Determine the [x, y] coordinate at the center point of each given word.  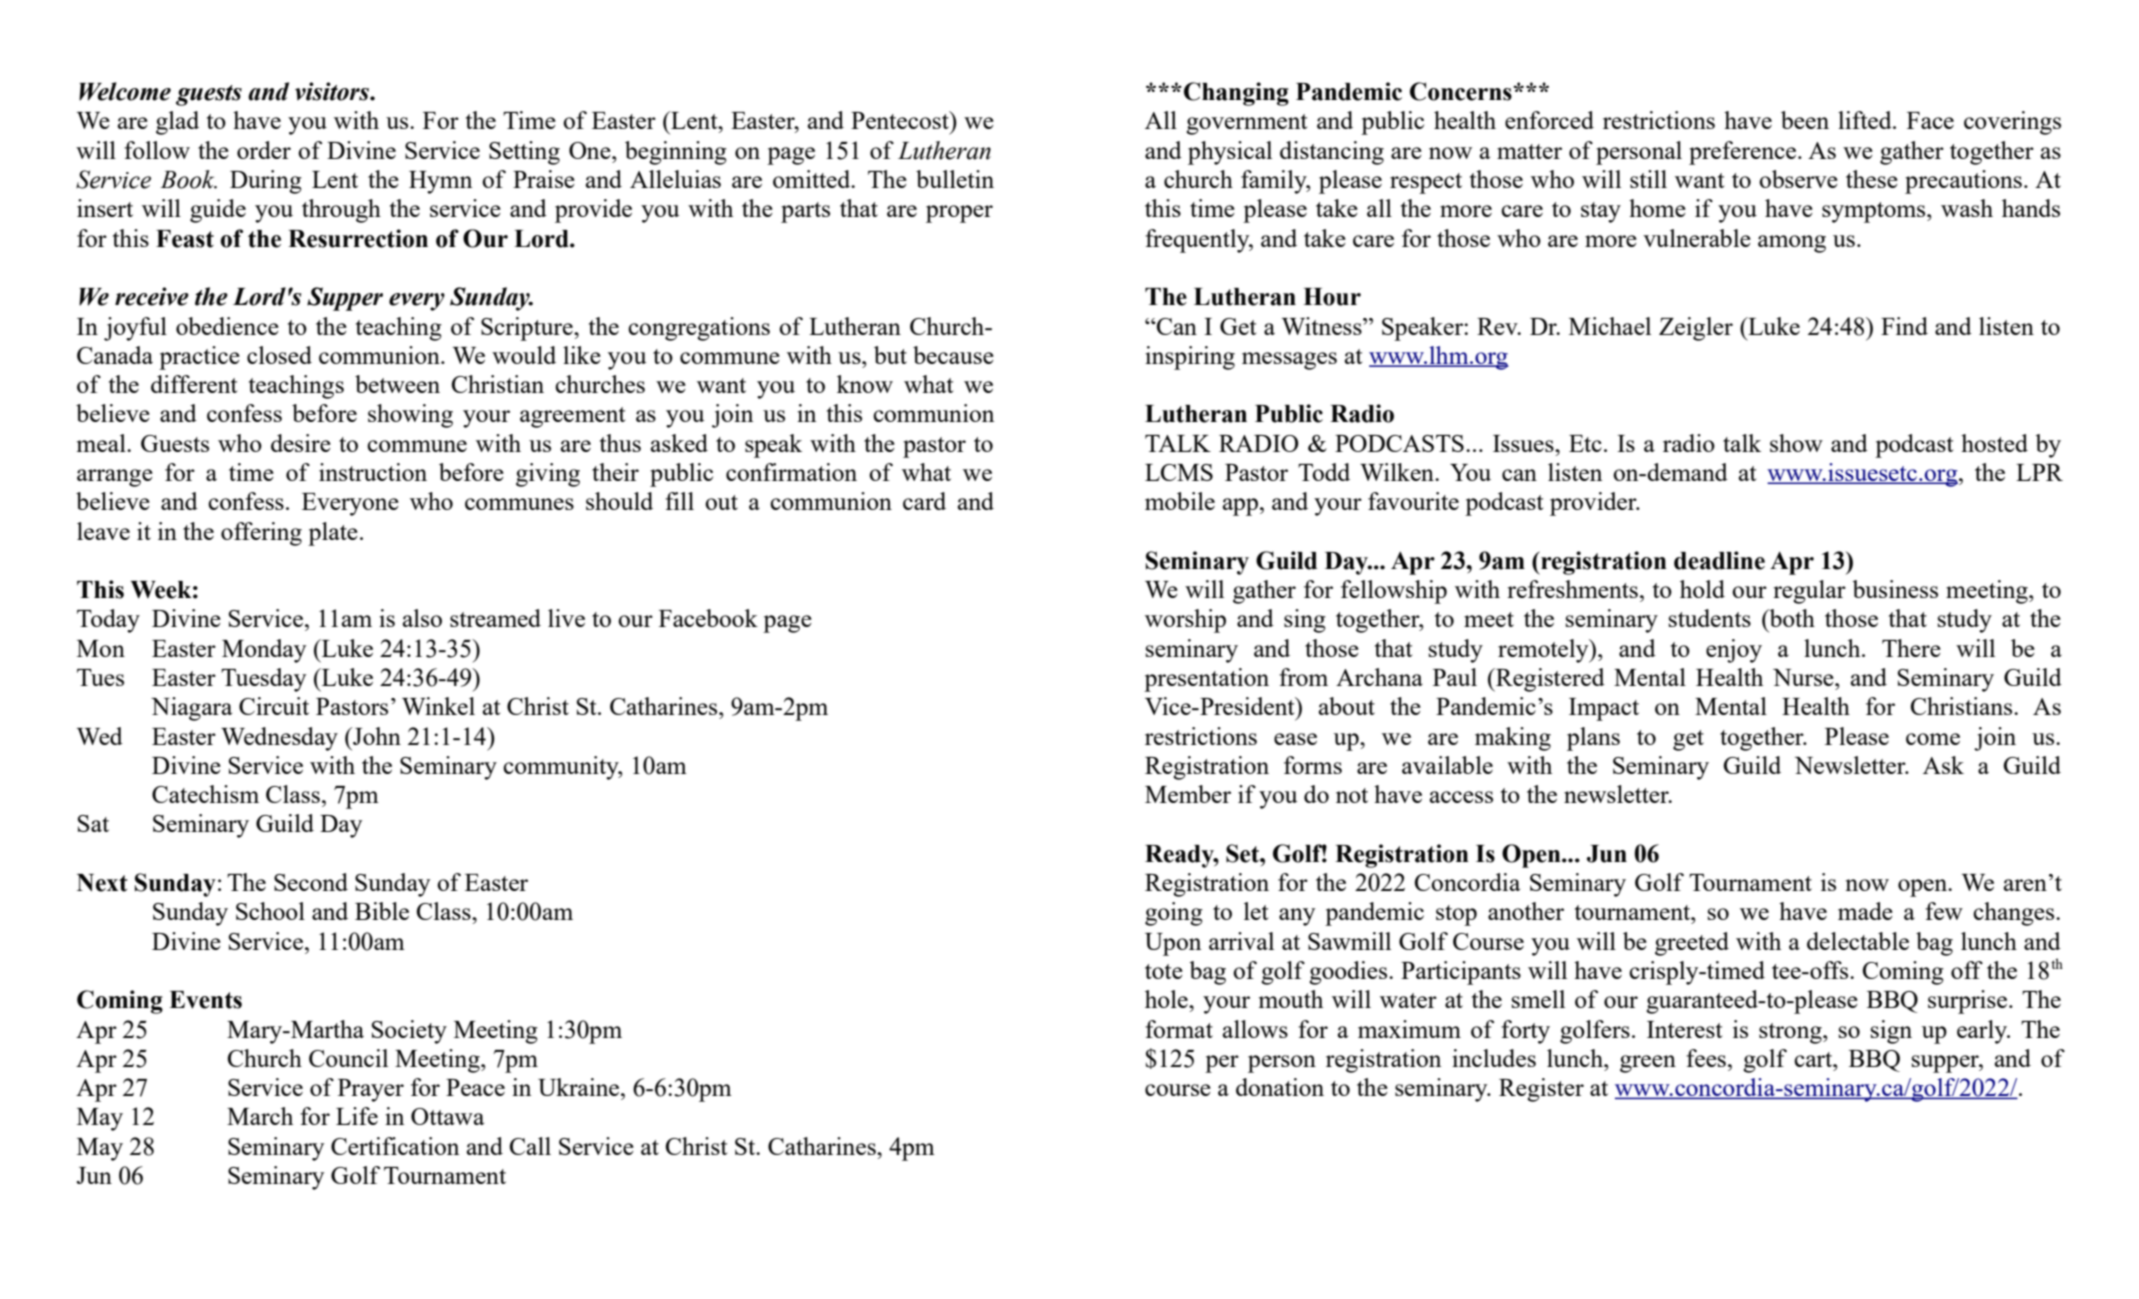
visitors [333, 91]
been [1805, 120]
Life [357, 1116]
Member [1188, 794]
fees [1706, 1058]
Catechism [205, 794]
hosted [1994, 443]
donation [1280, 1087]
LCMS [1179, 472]
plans [1593, 739]
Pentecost [901, 120]
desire [301, 443]
